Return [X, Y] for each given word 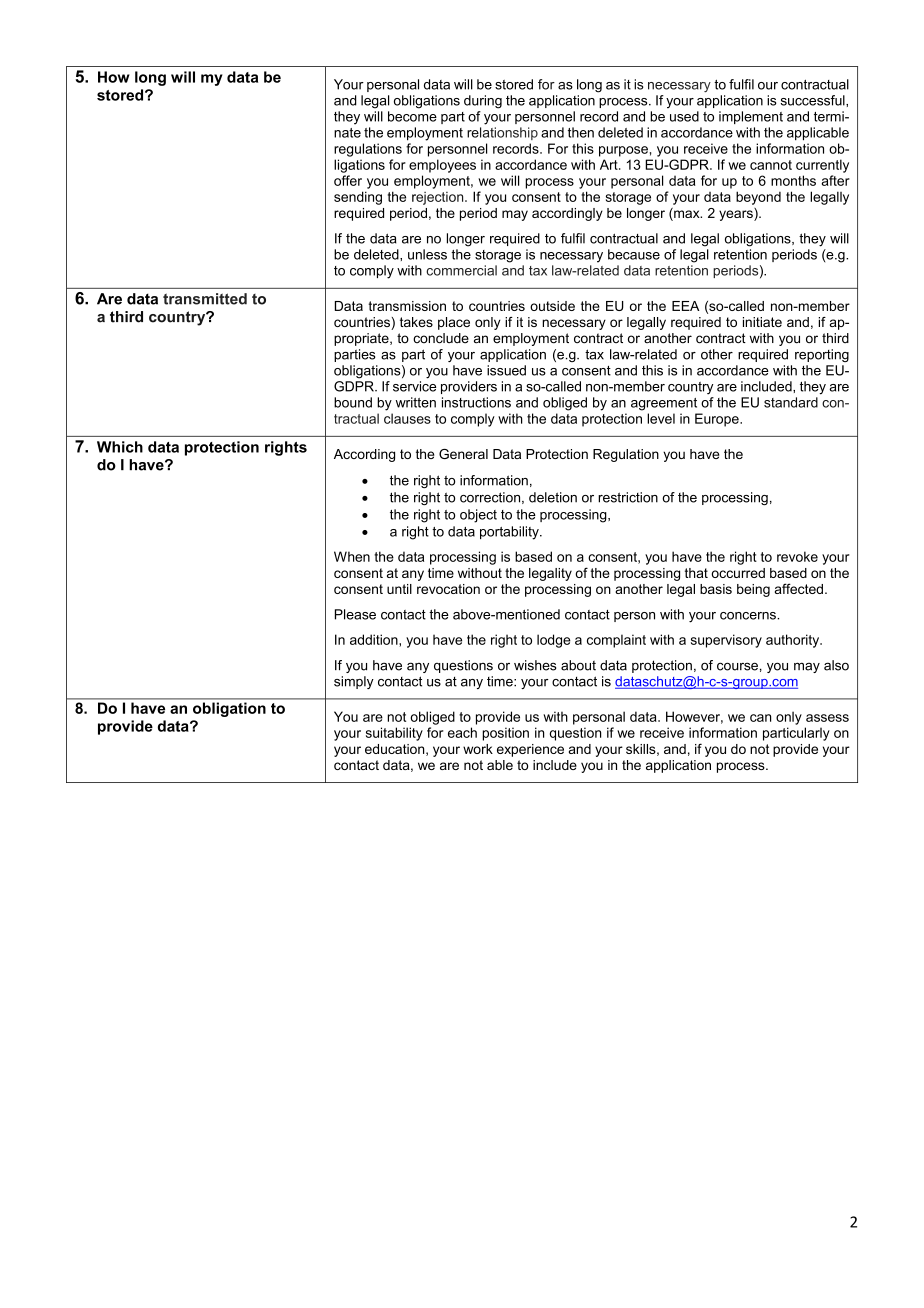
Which [120, 447]
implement [751, 117]
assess [827, 718]
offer [348, 180]
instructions [476, 402]
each [462, 732]
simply [354, 682]
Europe [718, 420]
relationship [502, 133]
